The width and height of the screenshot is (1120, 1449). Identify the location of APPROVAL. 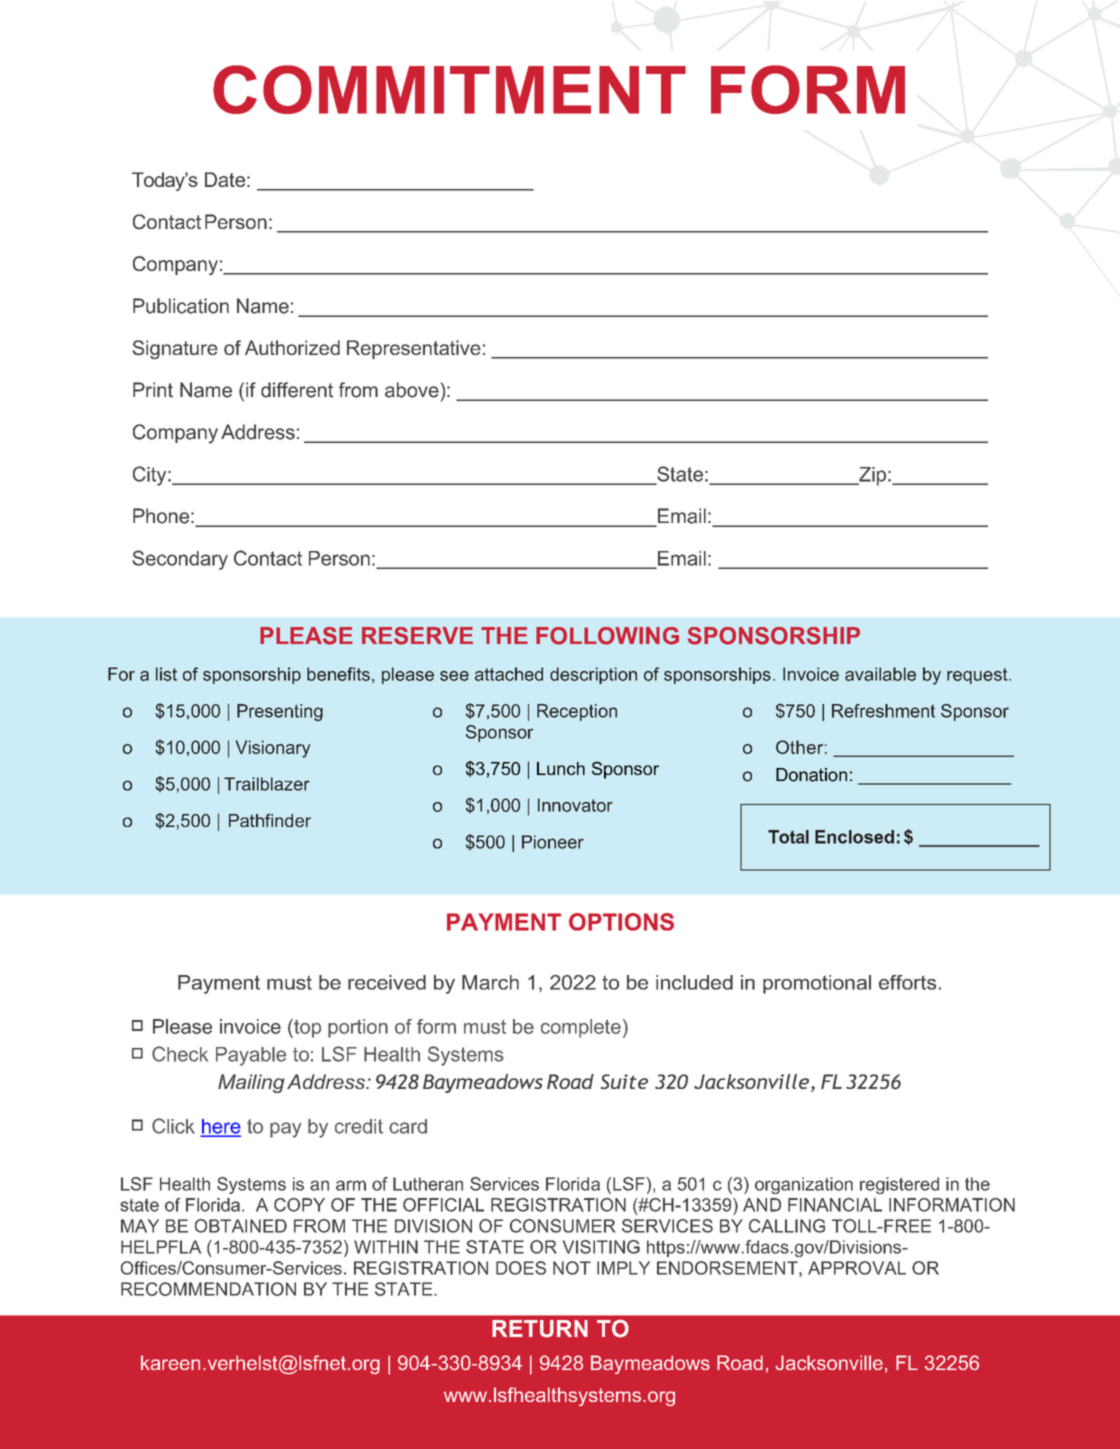
(857, 1268).
